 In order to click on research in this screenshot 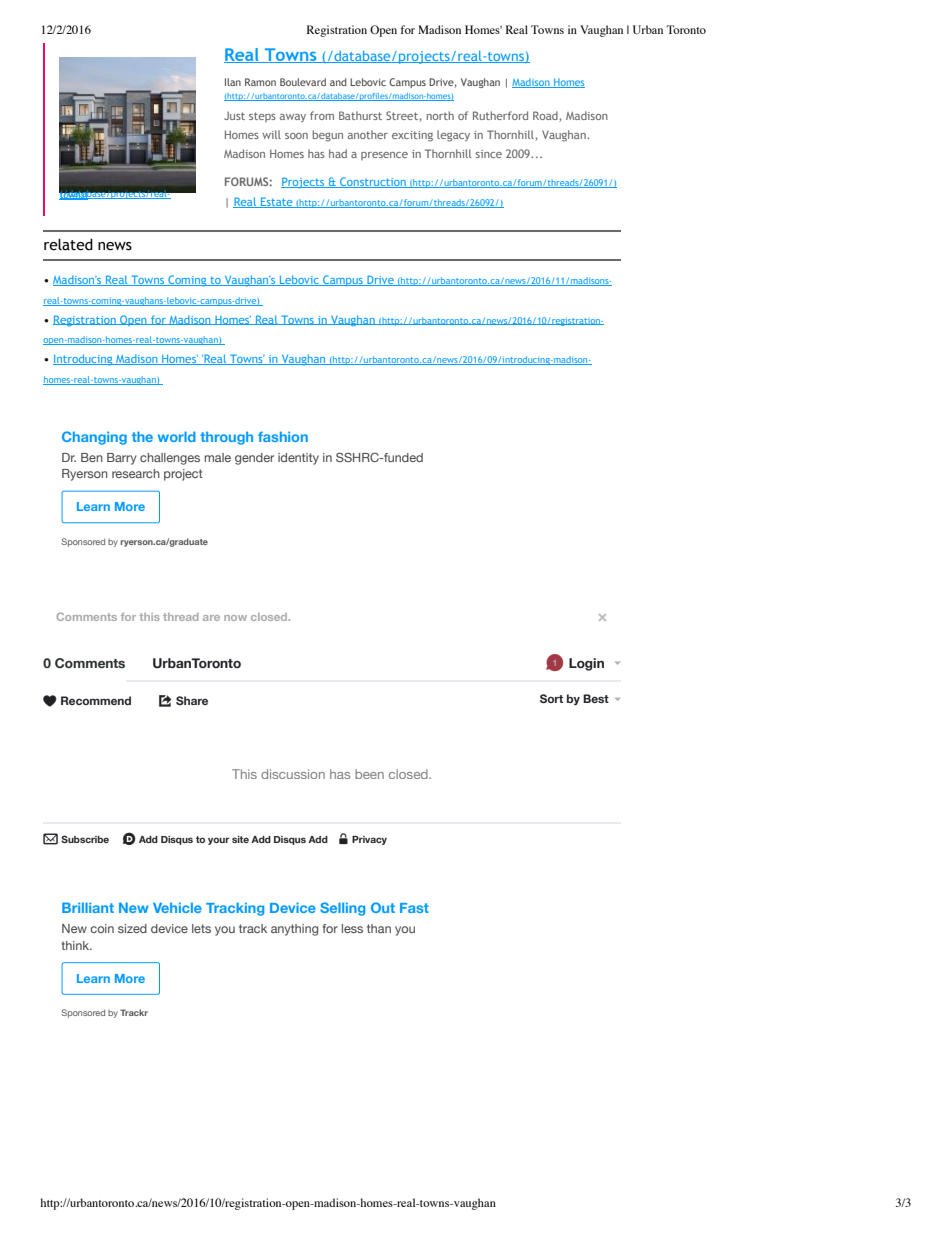, I will do `click(136, 473)`.
